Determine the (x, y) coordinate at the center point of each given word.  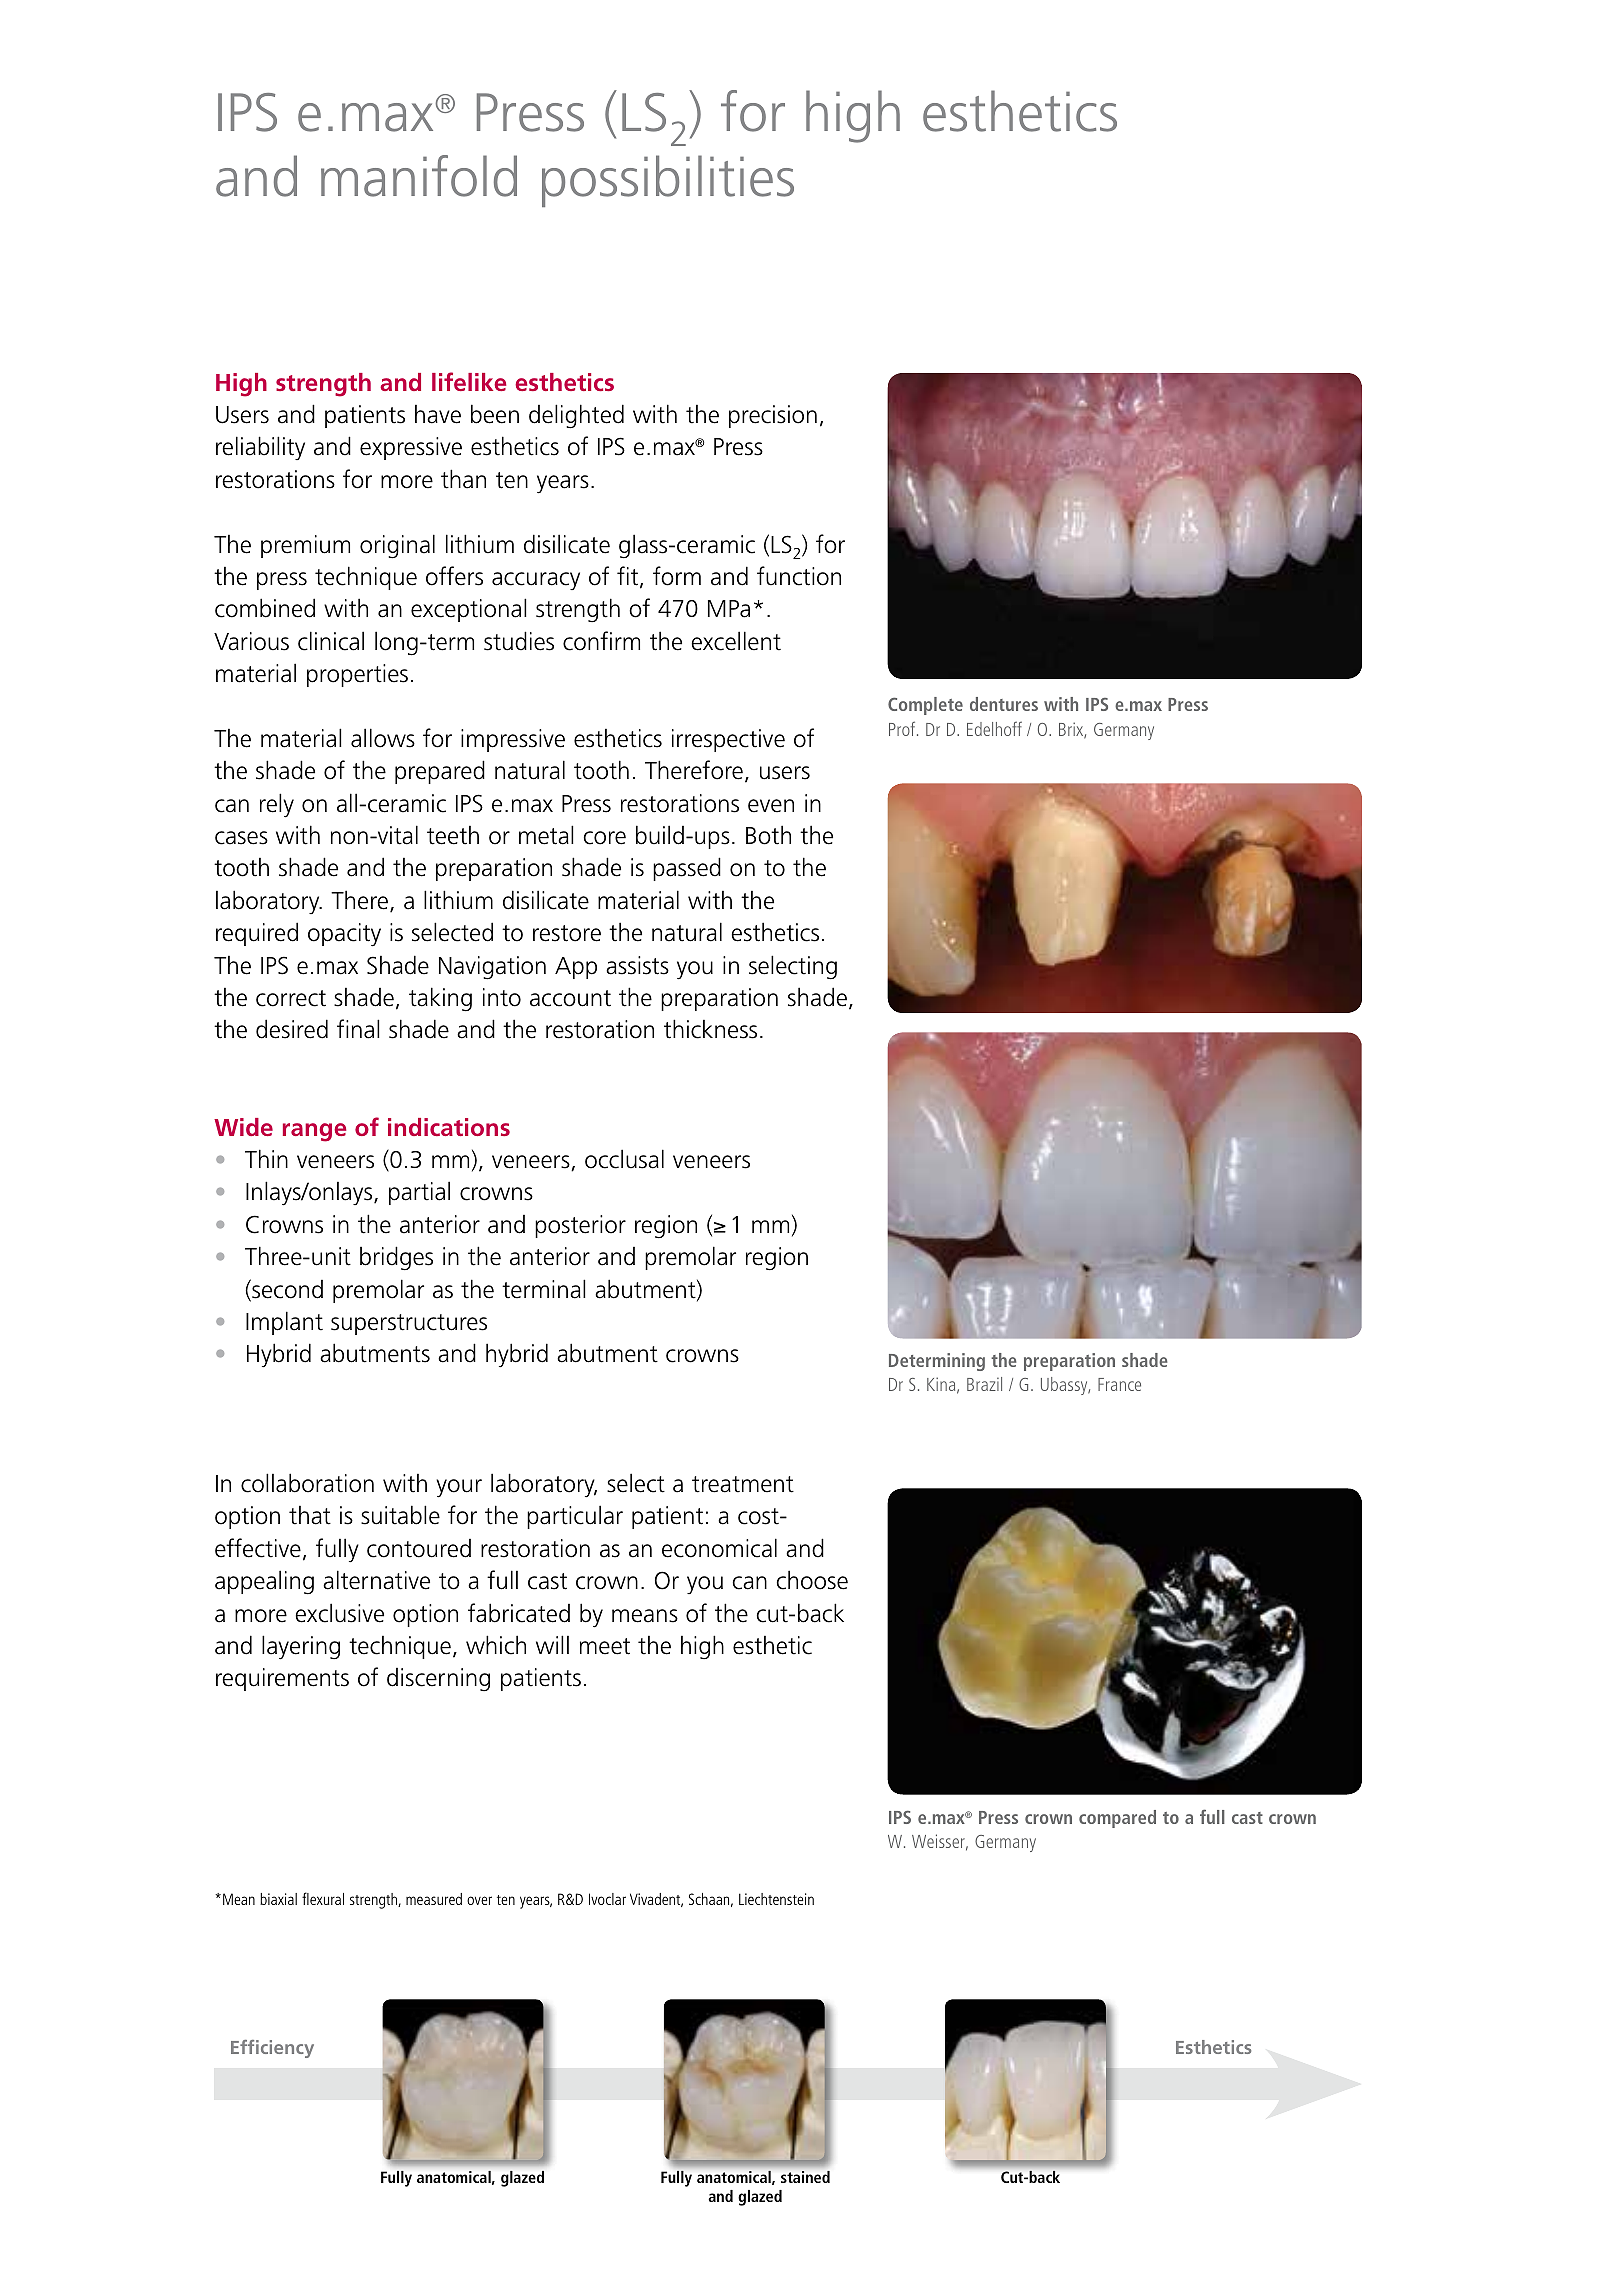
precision (773, 416)
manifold (419, 176)
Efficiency (272, 2049)
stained (805, 2177)
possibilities (668, 181)
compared (1117, 1819)
